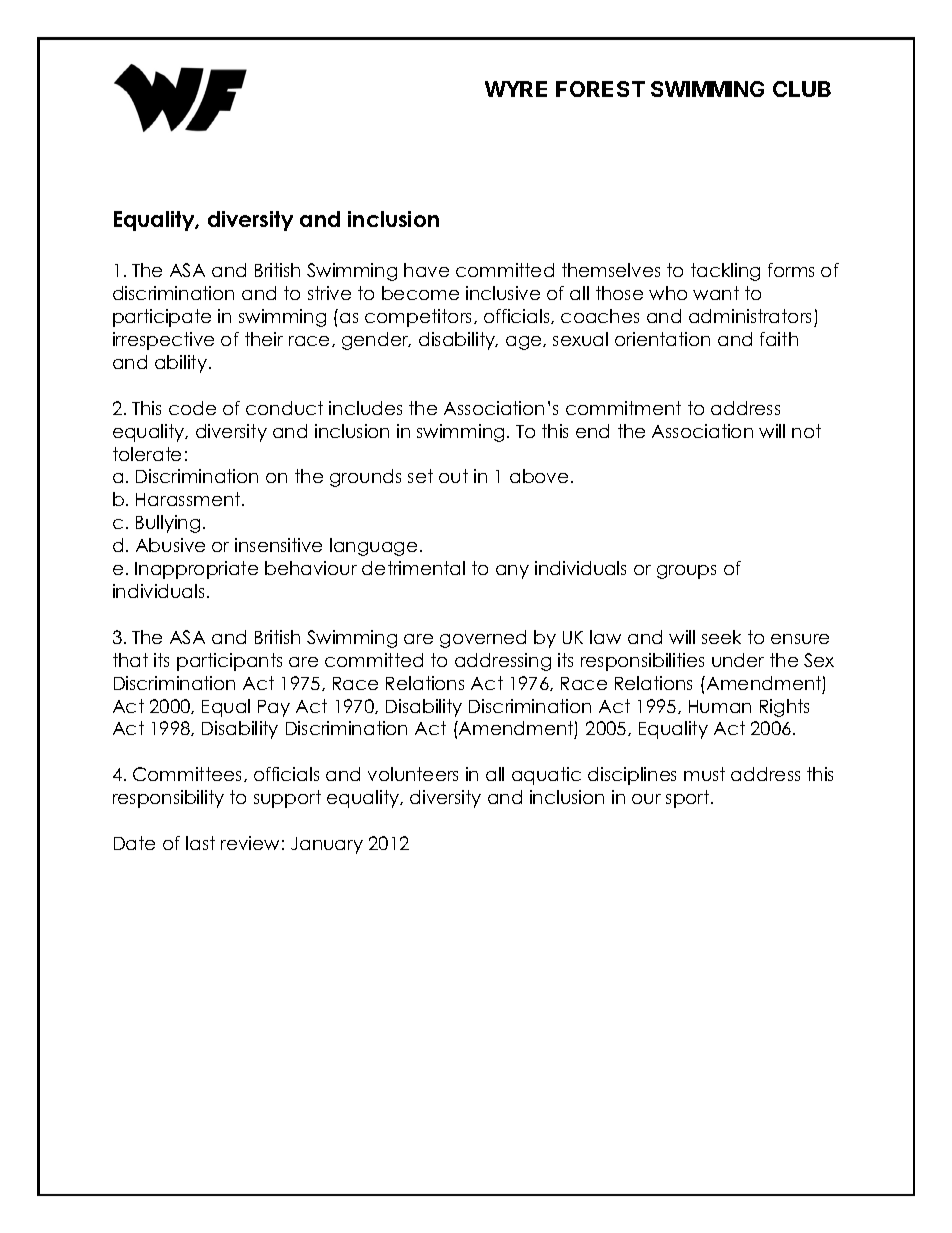  I want to click on Inappropriate, so click(196, 570).
